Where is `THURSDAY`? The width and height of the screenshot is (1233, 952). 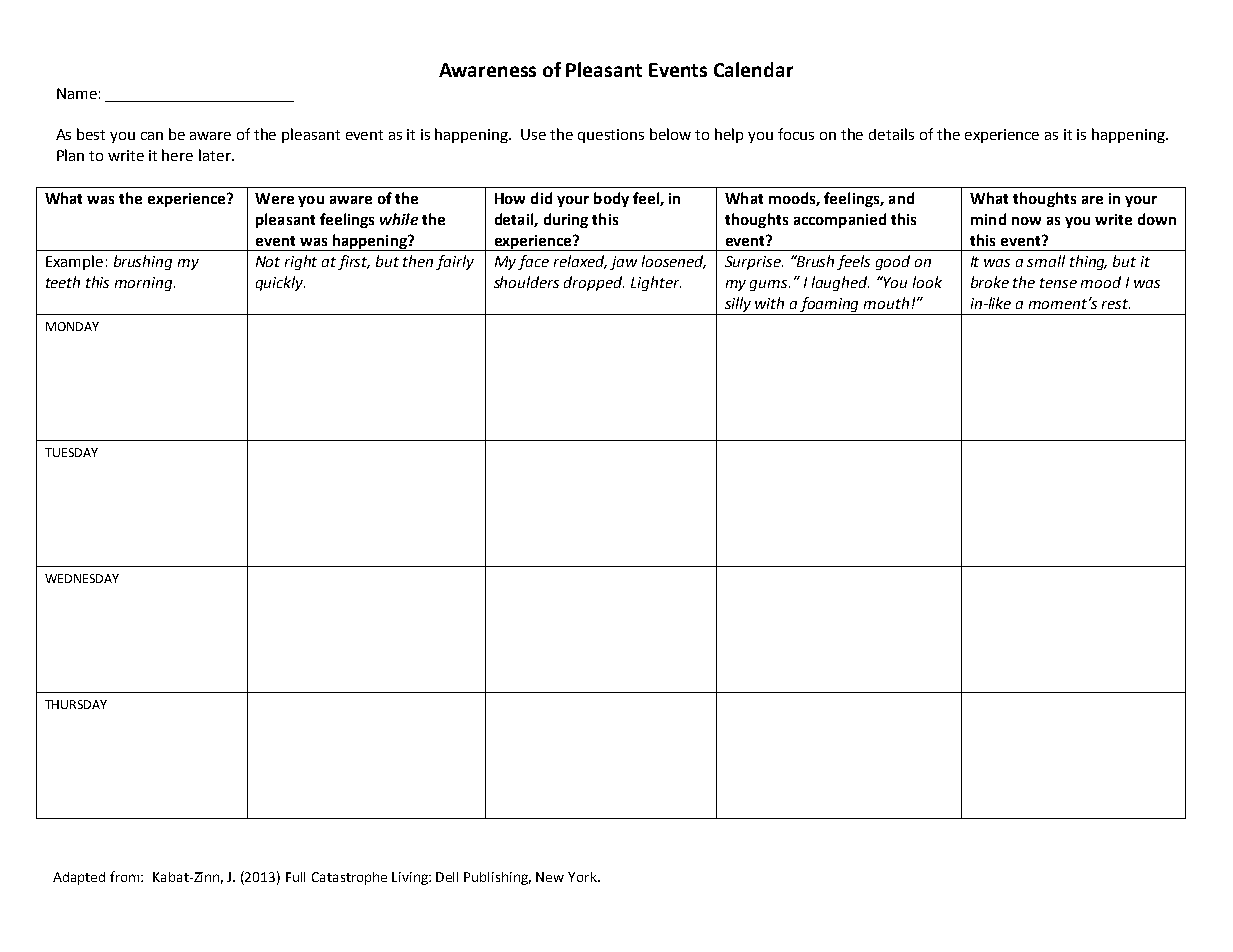 THURSDAY is located at coordinates (76, 704).
